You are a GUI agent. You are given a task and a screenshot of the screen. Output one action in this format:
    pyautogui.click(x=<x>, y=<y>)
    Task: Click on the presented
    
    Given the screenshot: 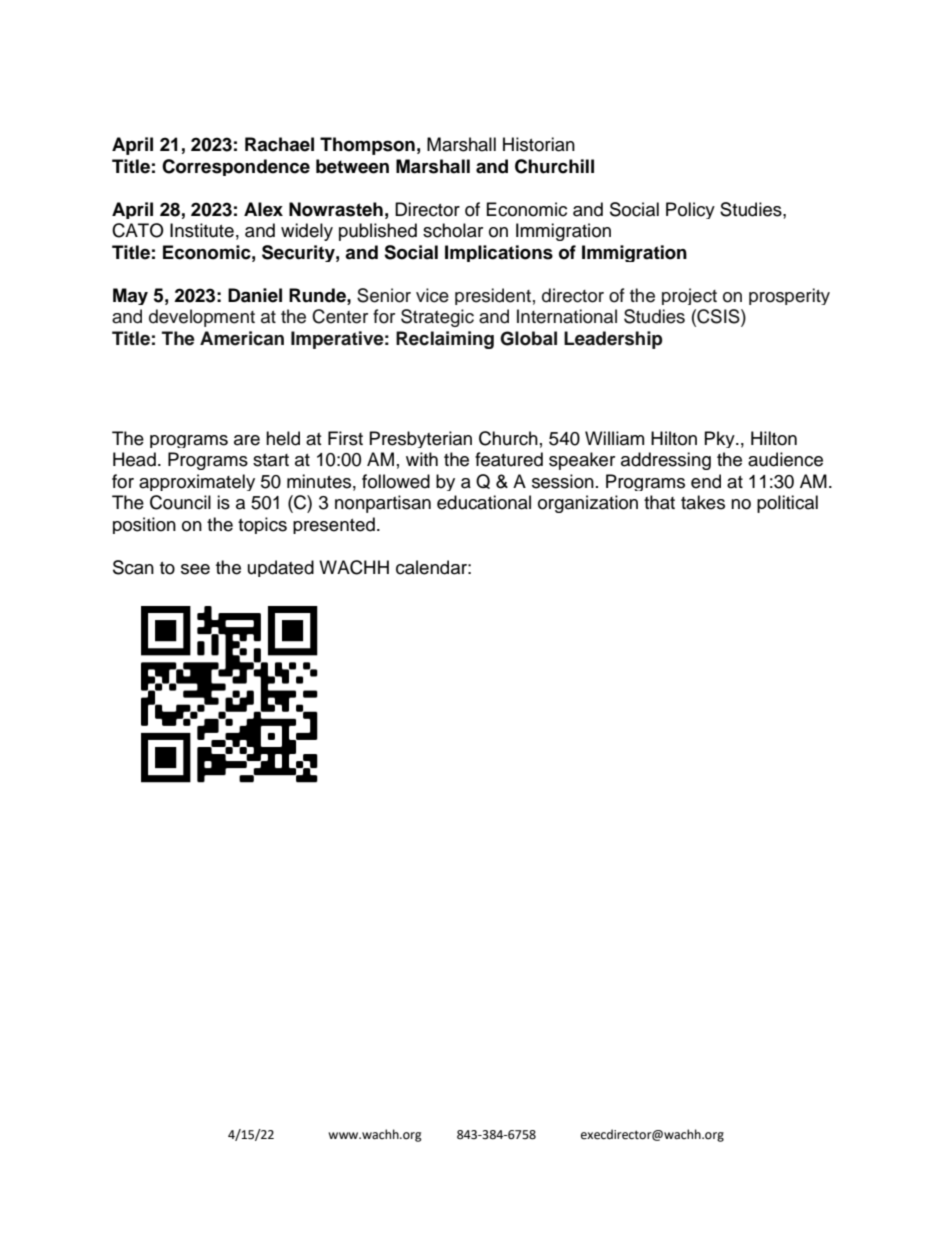 What is the action you would take?
    pyautogui.click(x=334, y=525)
